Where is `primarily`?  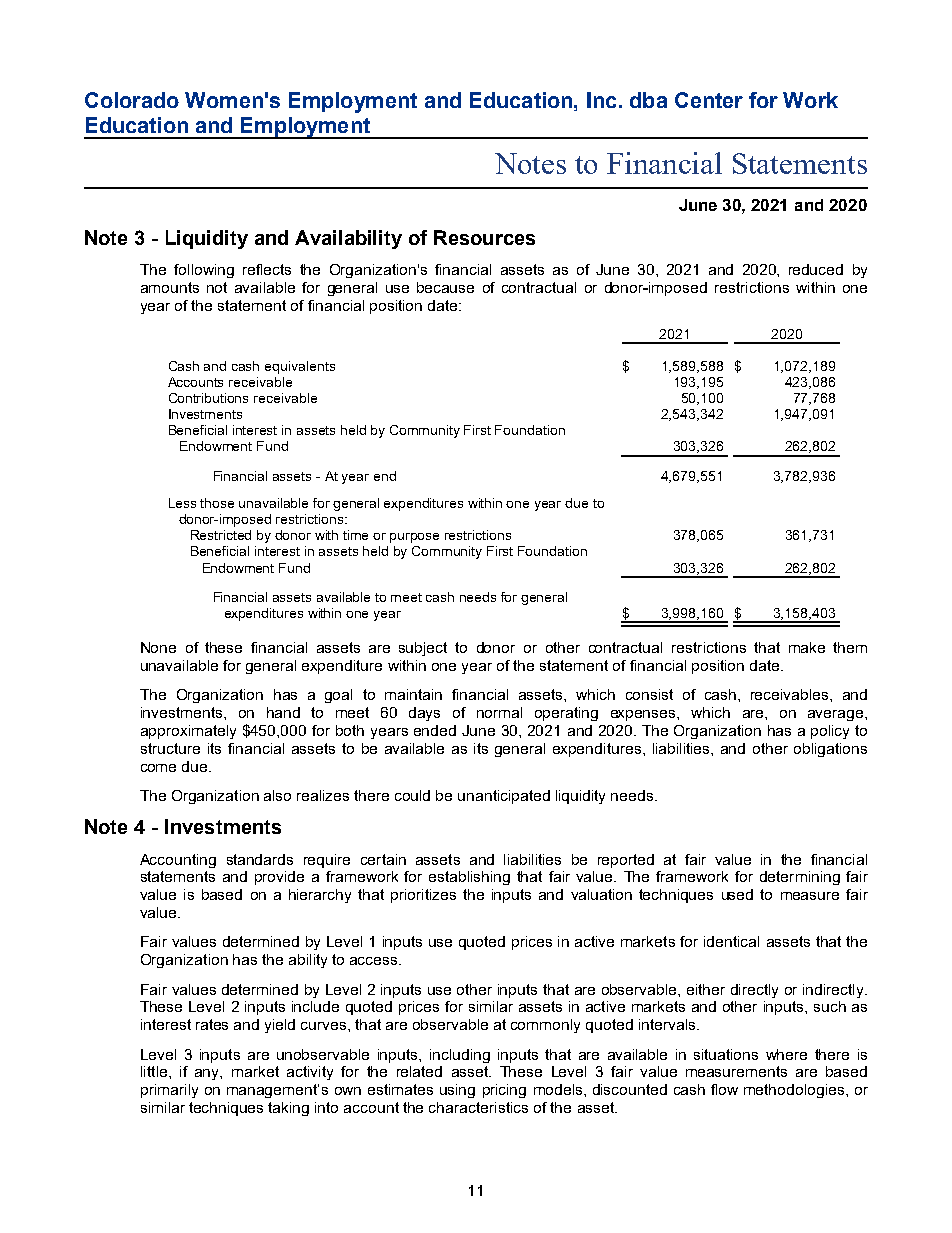 primarily is located at coordinates (169, 1091).
